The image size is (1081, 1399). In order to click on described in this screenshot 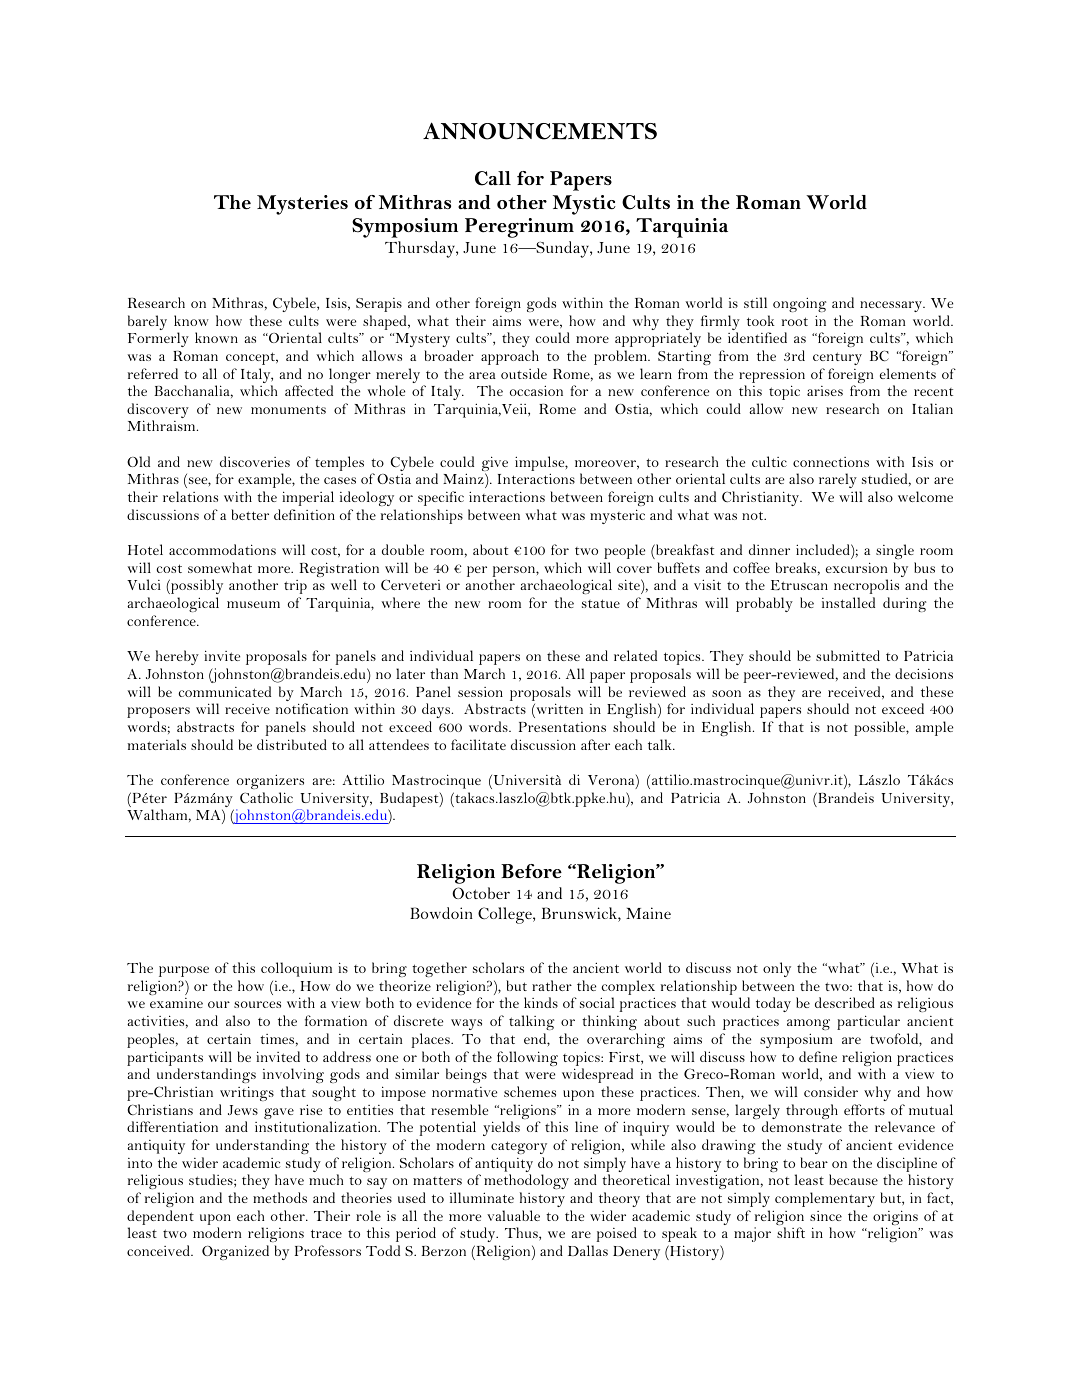, I will do `click(845, 1002)`.
